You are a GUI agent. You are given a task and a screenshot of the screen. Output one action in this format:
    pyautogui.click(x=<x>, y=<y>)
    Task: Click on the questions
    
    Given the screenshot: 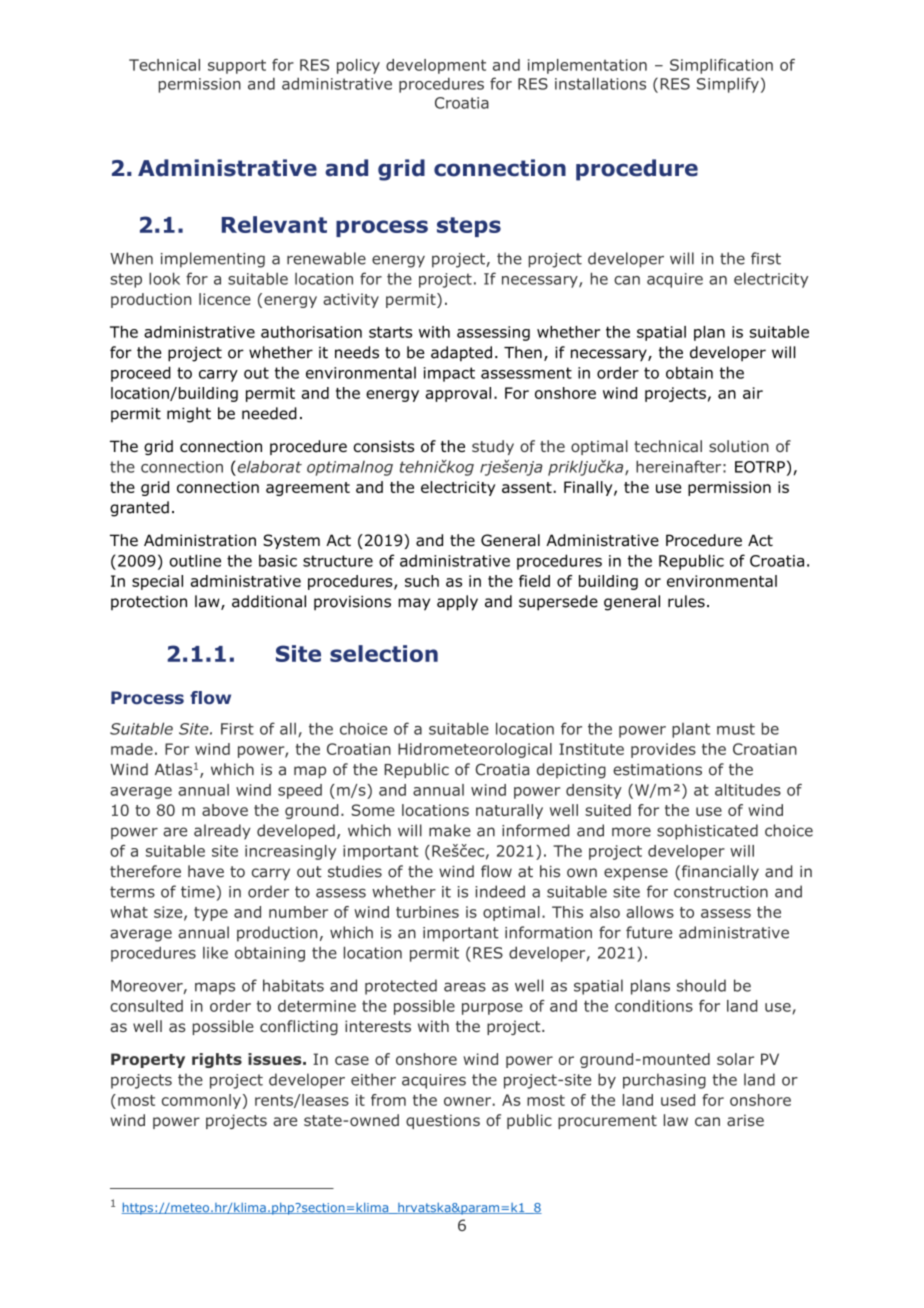 What is the action you would take?
    pyautogui.click(x=443, y=1121)
